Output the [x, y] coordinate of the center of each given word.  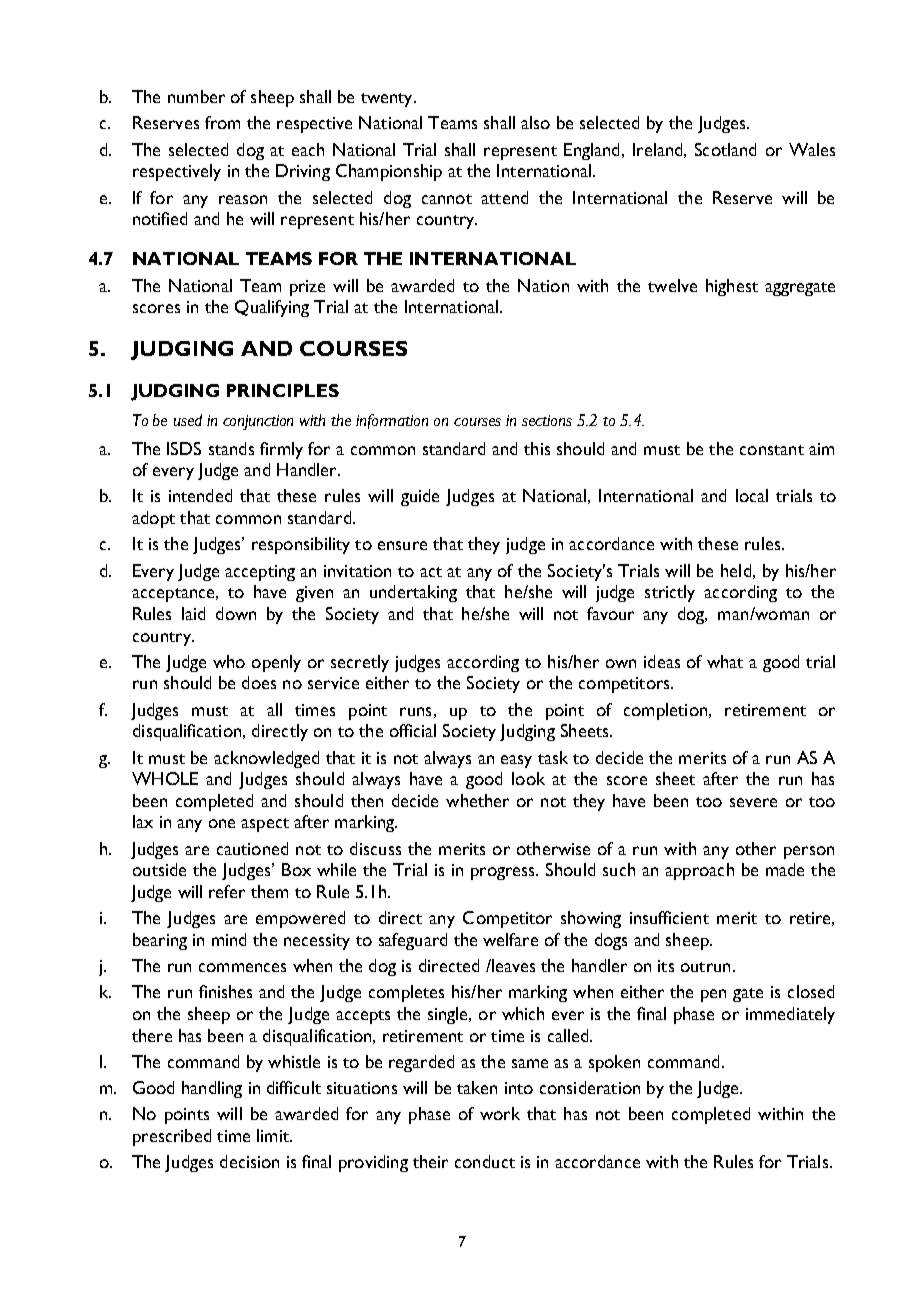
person [809, 852]
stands [231, 448]
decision [249, 1161]
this [537, 448]
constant [772, 450]
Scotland [725, 149]
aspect [265, 825]
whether [477, 800]
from [222, 122]
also [535, 122]
